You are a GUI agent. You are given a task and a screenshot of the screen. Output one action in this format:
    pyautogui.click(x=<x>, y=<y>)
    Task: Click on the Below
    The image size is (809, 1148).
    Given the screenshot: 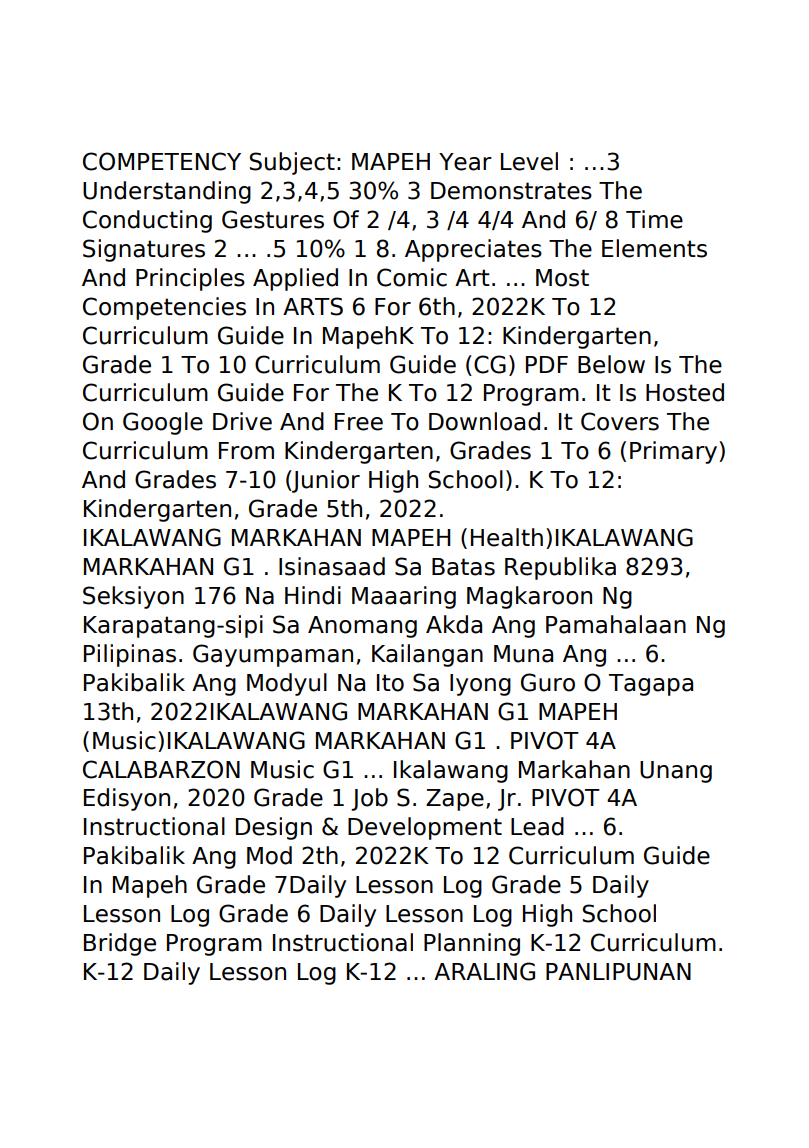 What is the action you would take?
    pyautogui.click(x=611, y=364)
